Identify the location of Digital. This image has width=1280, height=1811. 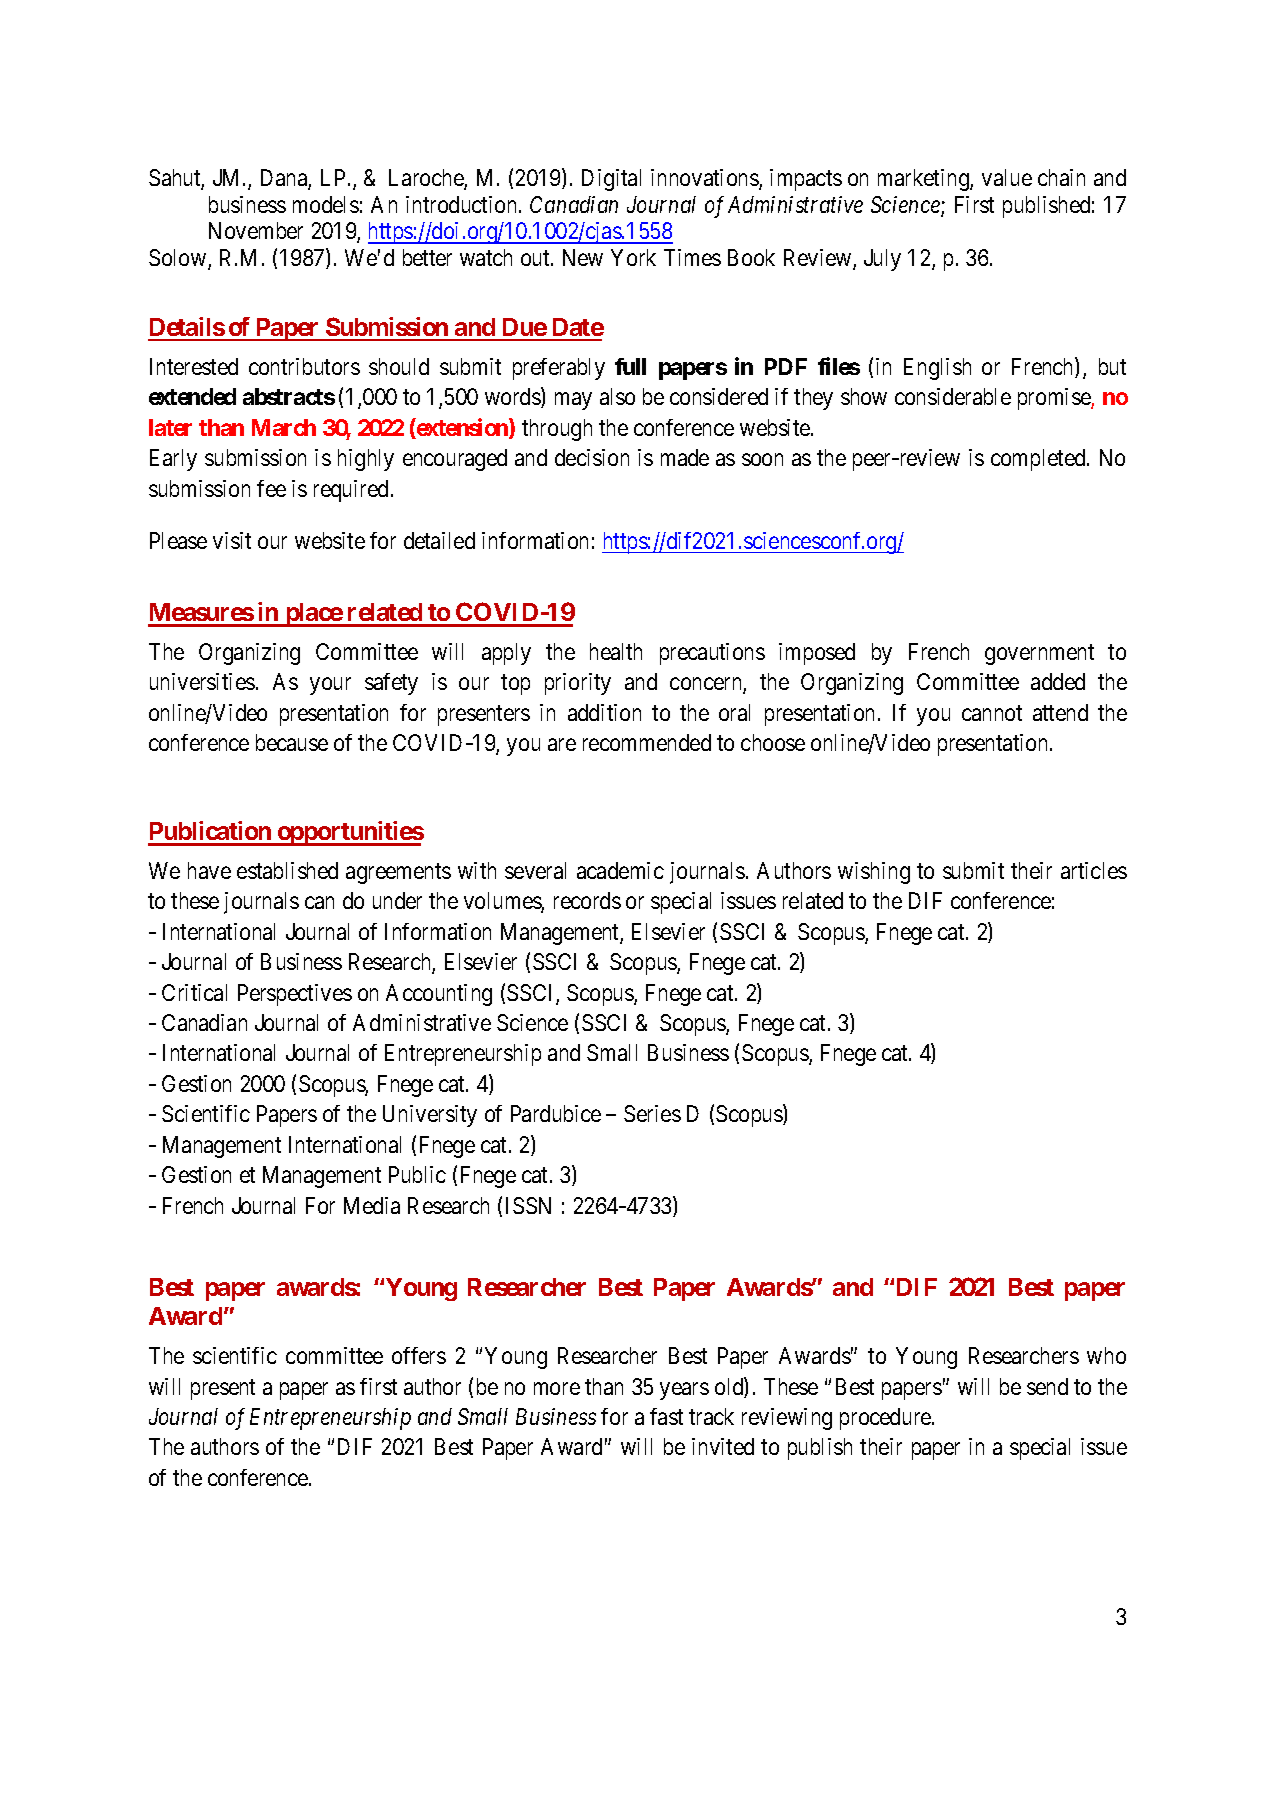
(611, 180).
